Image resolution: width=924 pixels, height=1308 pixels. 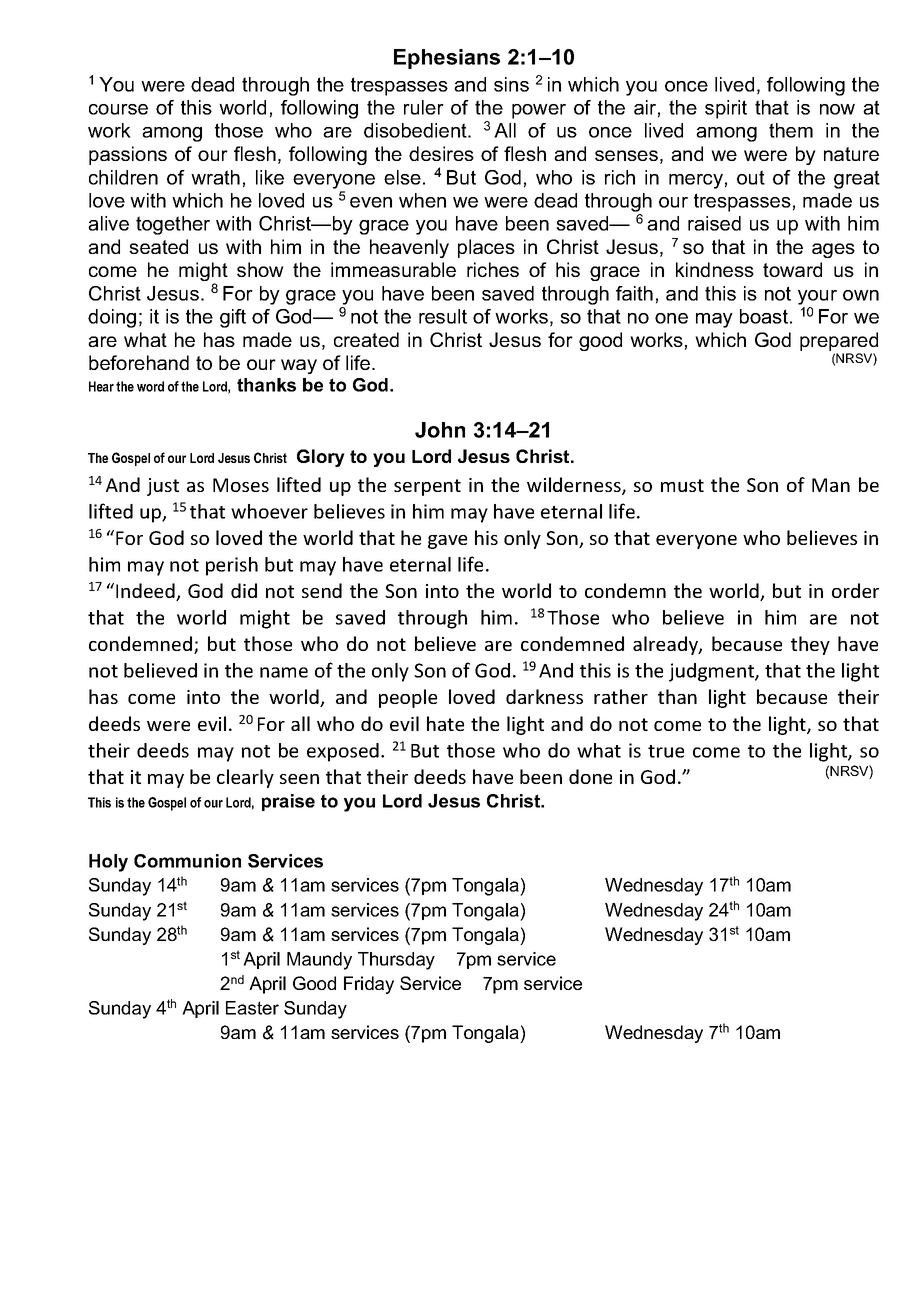 What do you see at coordinates (447, 542) in the screenshot?
I see `gave` at bounding box center [447, 542].
